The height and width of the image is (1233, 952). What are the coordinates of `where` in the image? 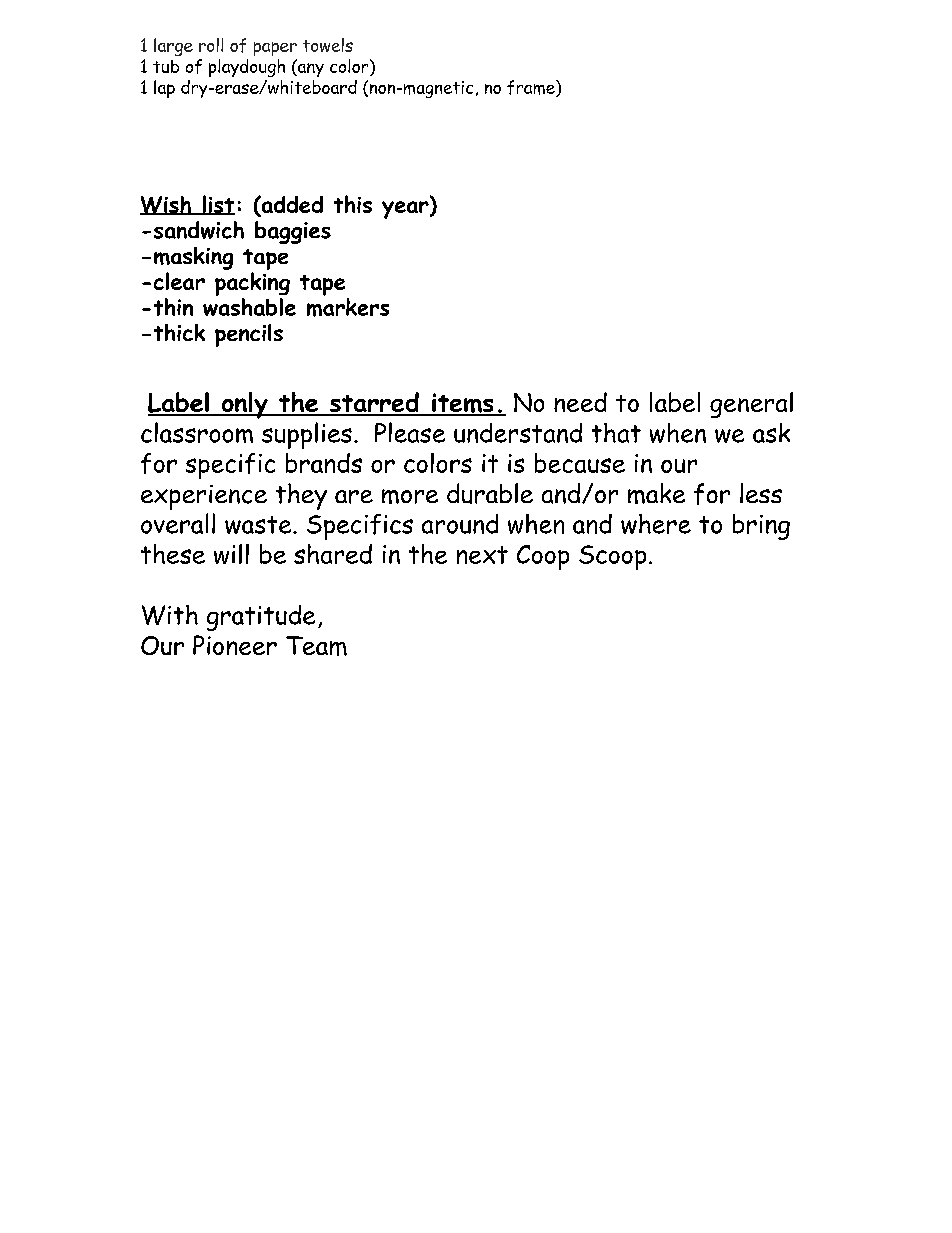 It's located at (656, 524).
